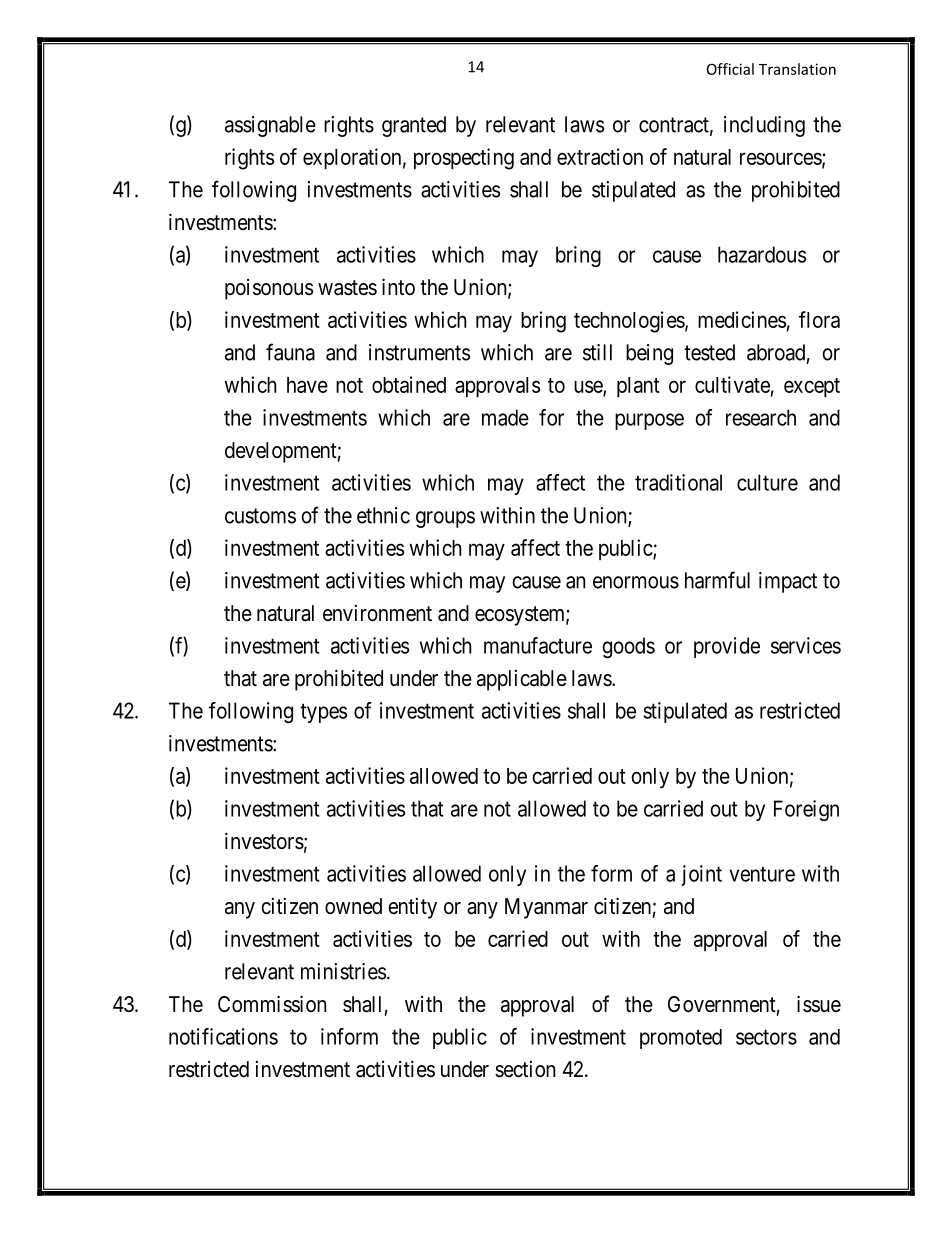 This page has width=952, height=1233. What do you see at coordinates (307, 385) in the page?
I see `have` at bounding box center [307, 385].
